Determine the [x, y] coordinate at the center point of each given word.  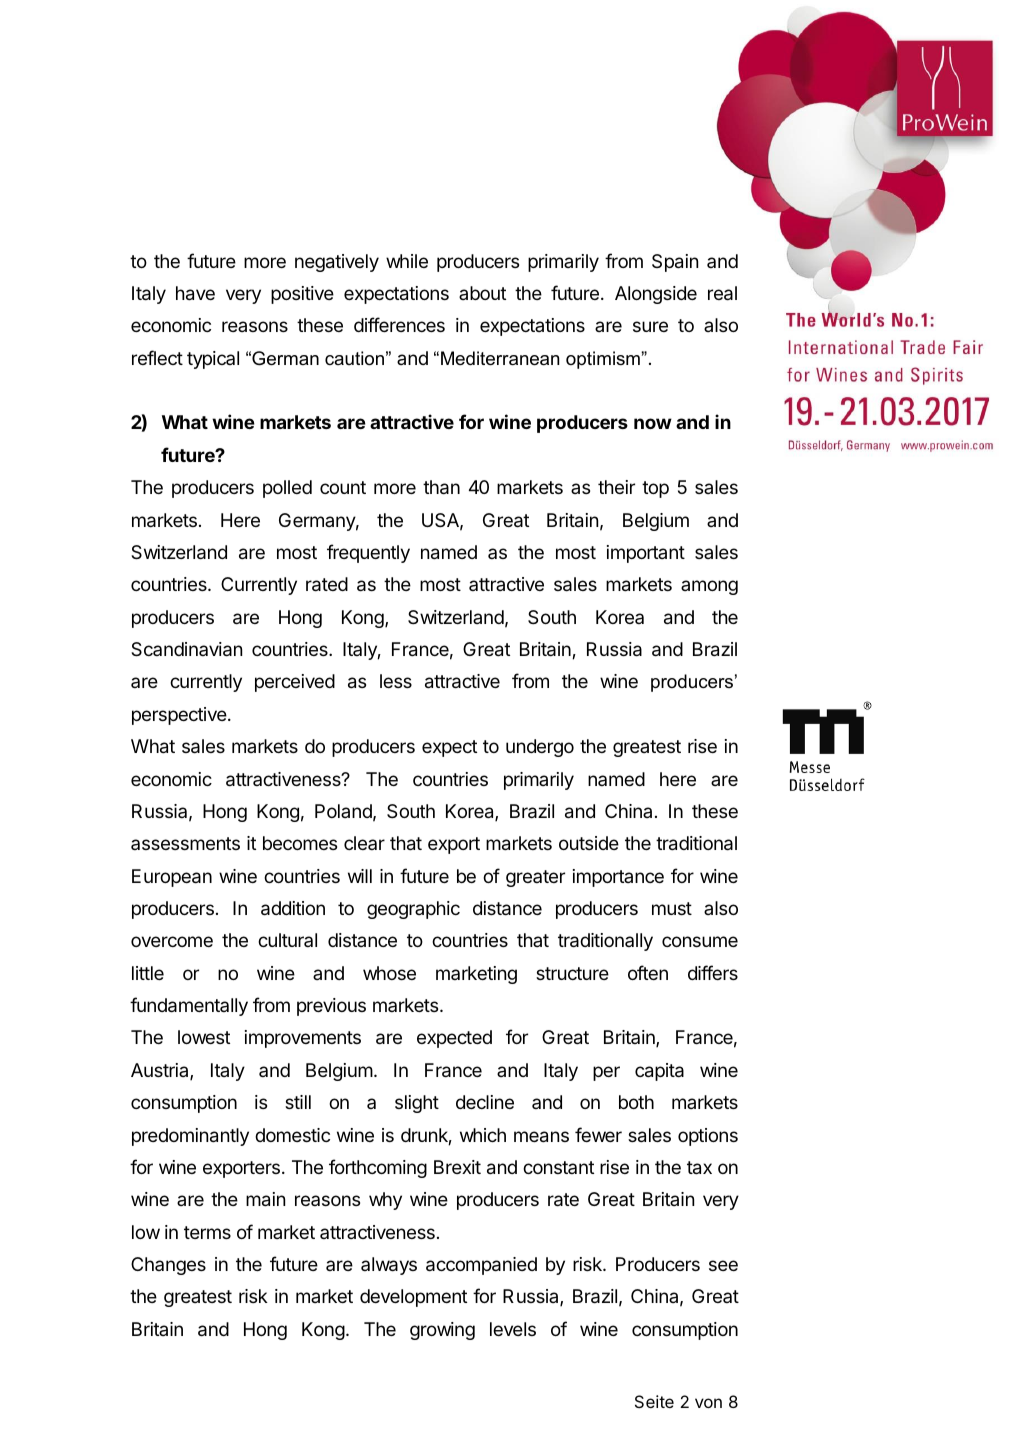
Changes [168, 1266]
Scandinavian [186, 649]
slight [417, 1104]
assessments [185, 843]
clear [364, 843]
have [195, 293]
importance [618, 878]
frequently [368, 553]
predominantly [190, 1137]
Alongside [656, 295]
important [646, 554]
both [636, 1102]
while [407, 261]
